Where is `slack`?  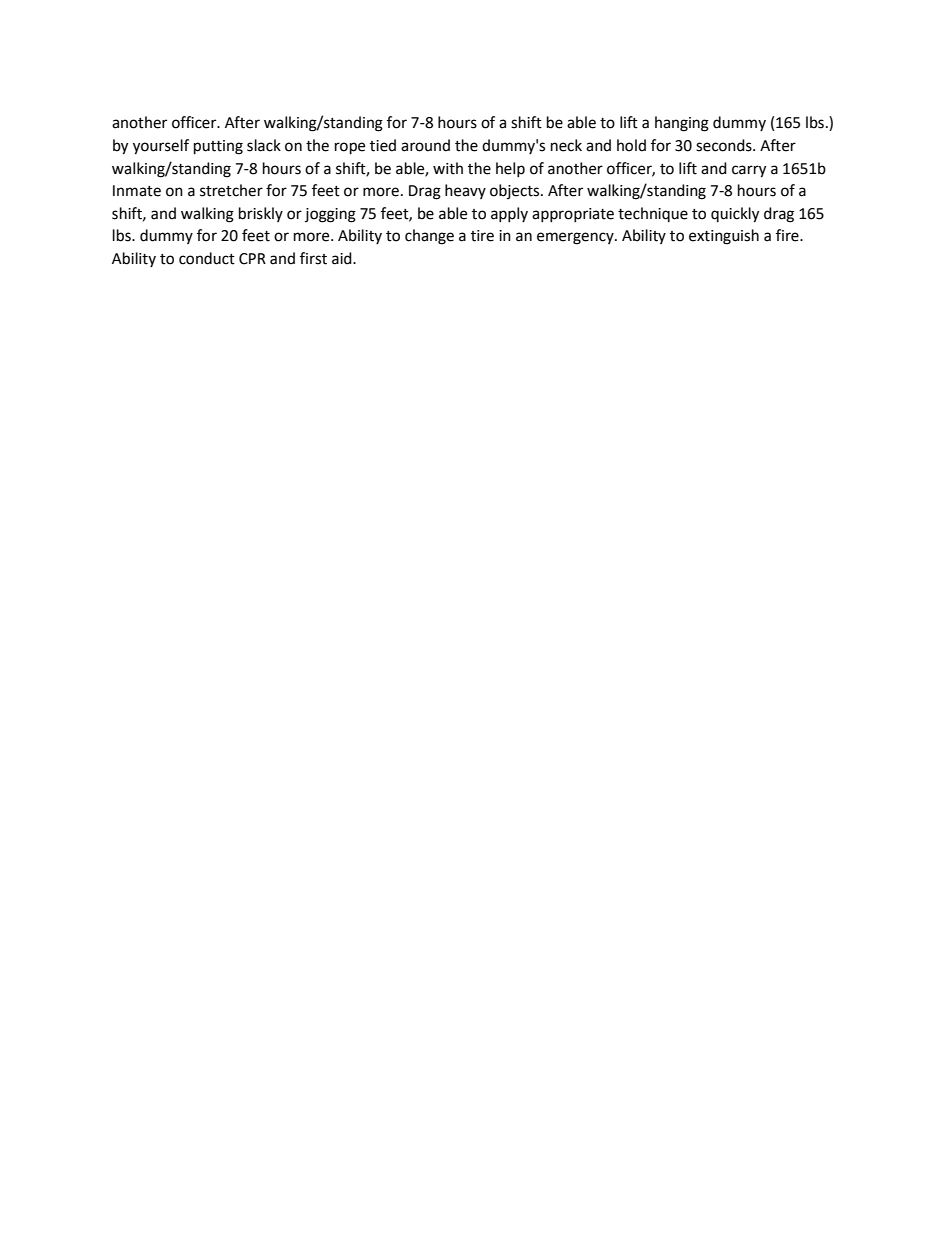 slack is located at coordinates (264, 145).
